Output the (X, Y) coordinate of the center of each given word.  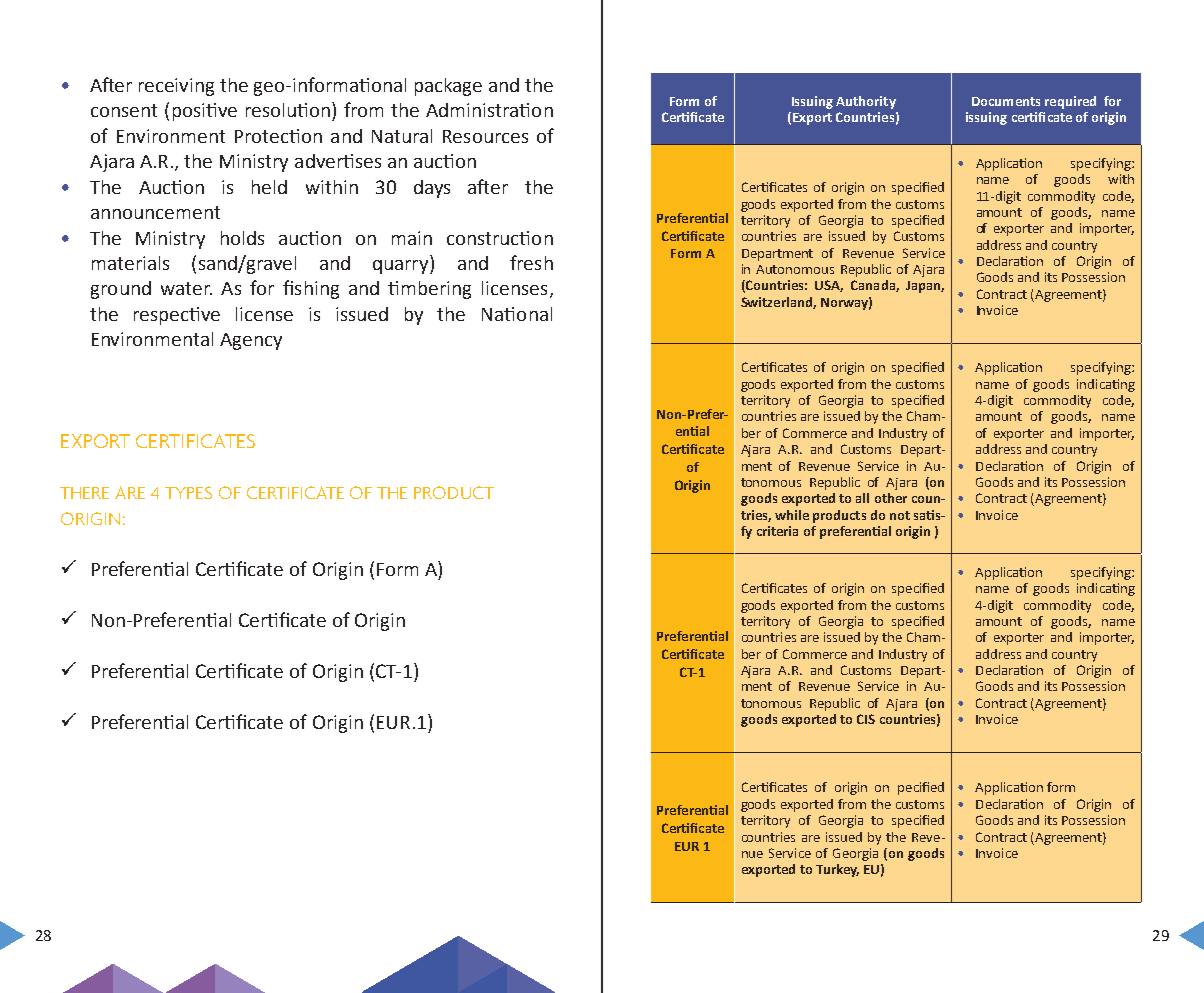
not (900, 515)
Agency (251, 341)
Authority (866, 102)
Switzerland (777, 303)
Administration (489, 110)
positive (205, 112)
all (862, 498)
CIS (866, 719)
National (517, 314)
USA (829, 286)
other (891, 498)
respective (177, 316)
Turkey (837, 870)
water (186, 288)
